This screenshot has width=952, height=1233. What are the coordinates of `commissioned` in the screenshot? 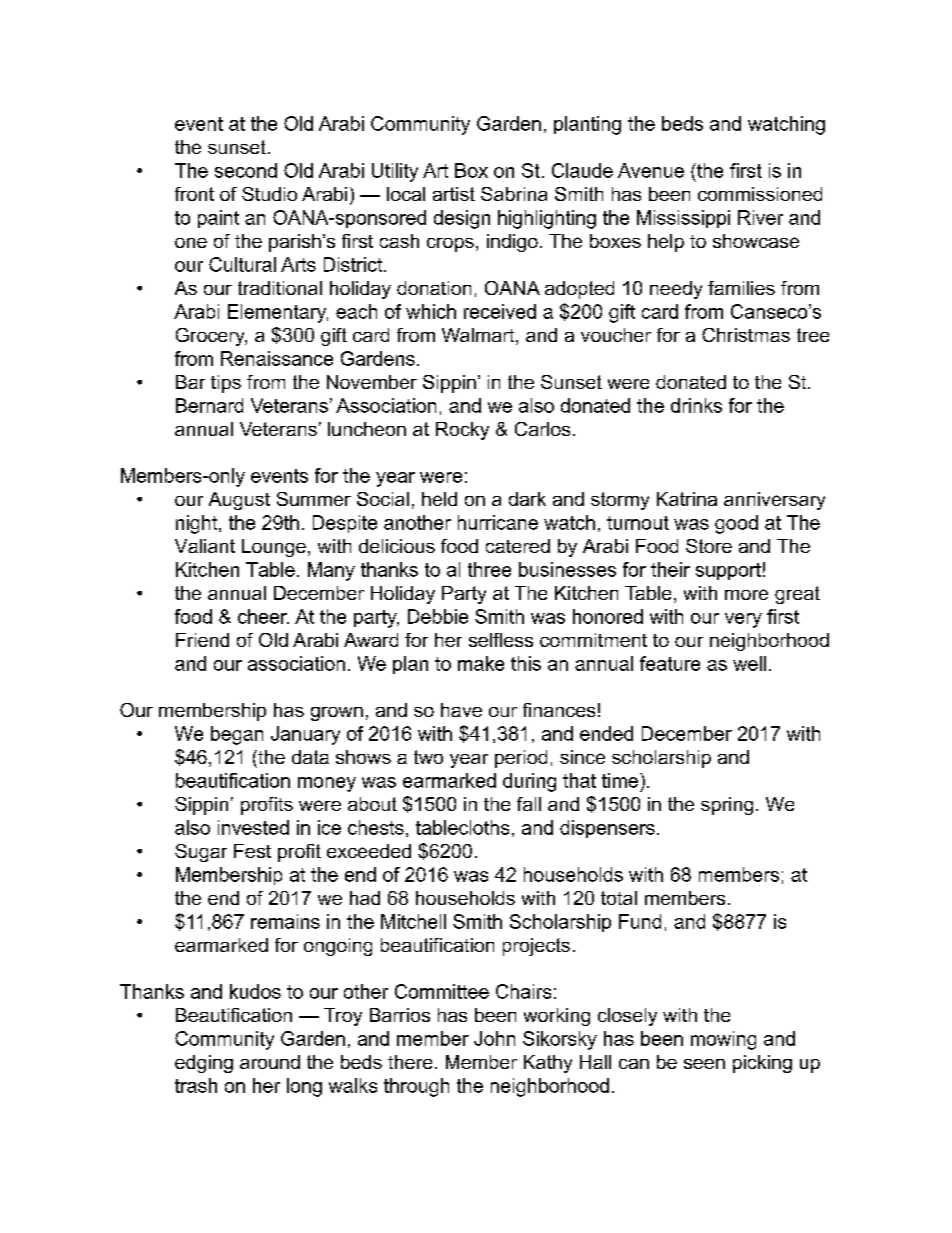 It's located at (760, 194).
